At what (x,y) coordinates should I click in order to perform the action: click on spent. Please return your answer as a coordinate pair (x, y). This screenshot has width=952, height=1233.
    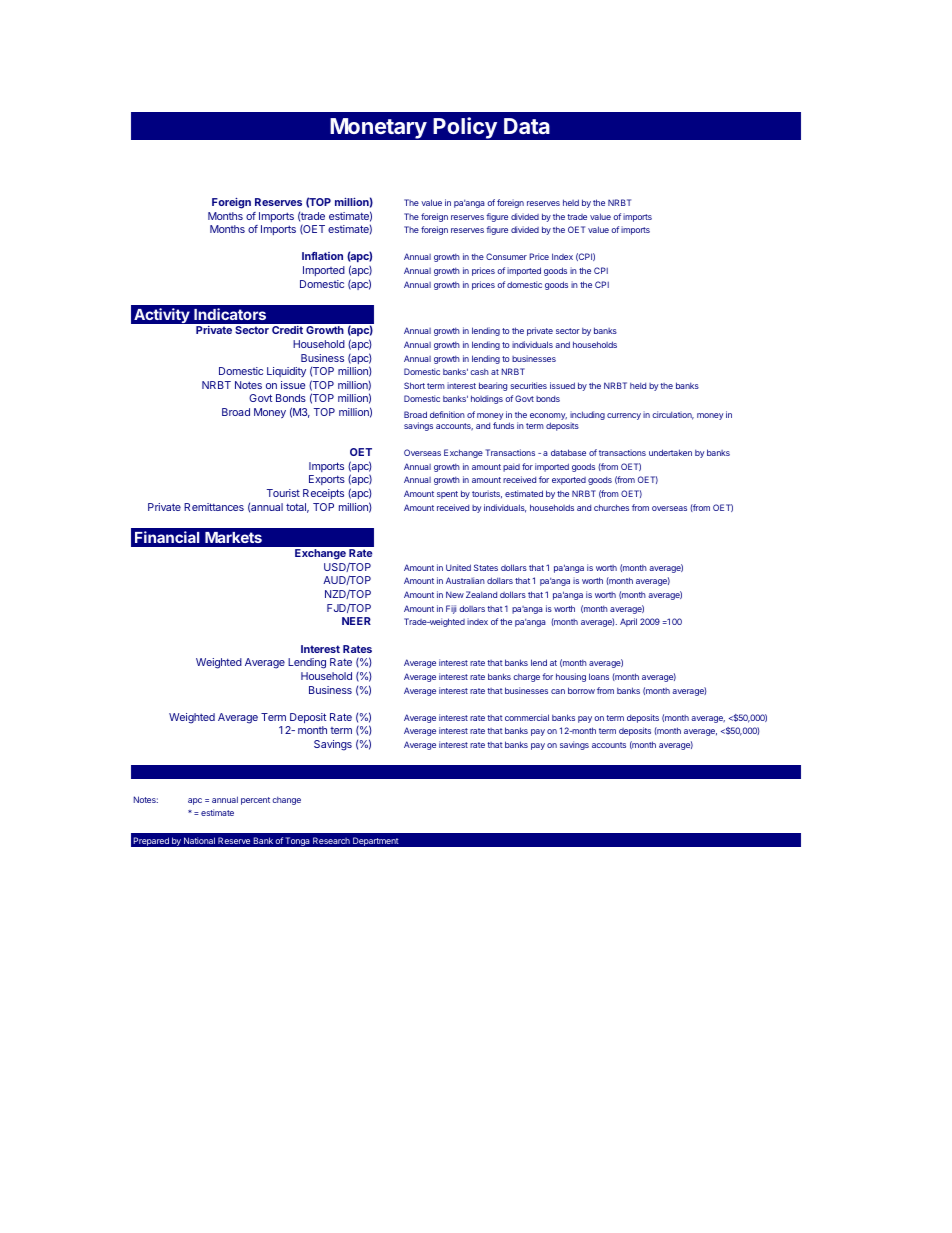
    Looking at the image, I should click on (447, 495).
